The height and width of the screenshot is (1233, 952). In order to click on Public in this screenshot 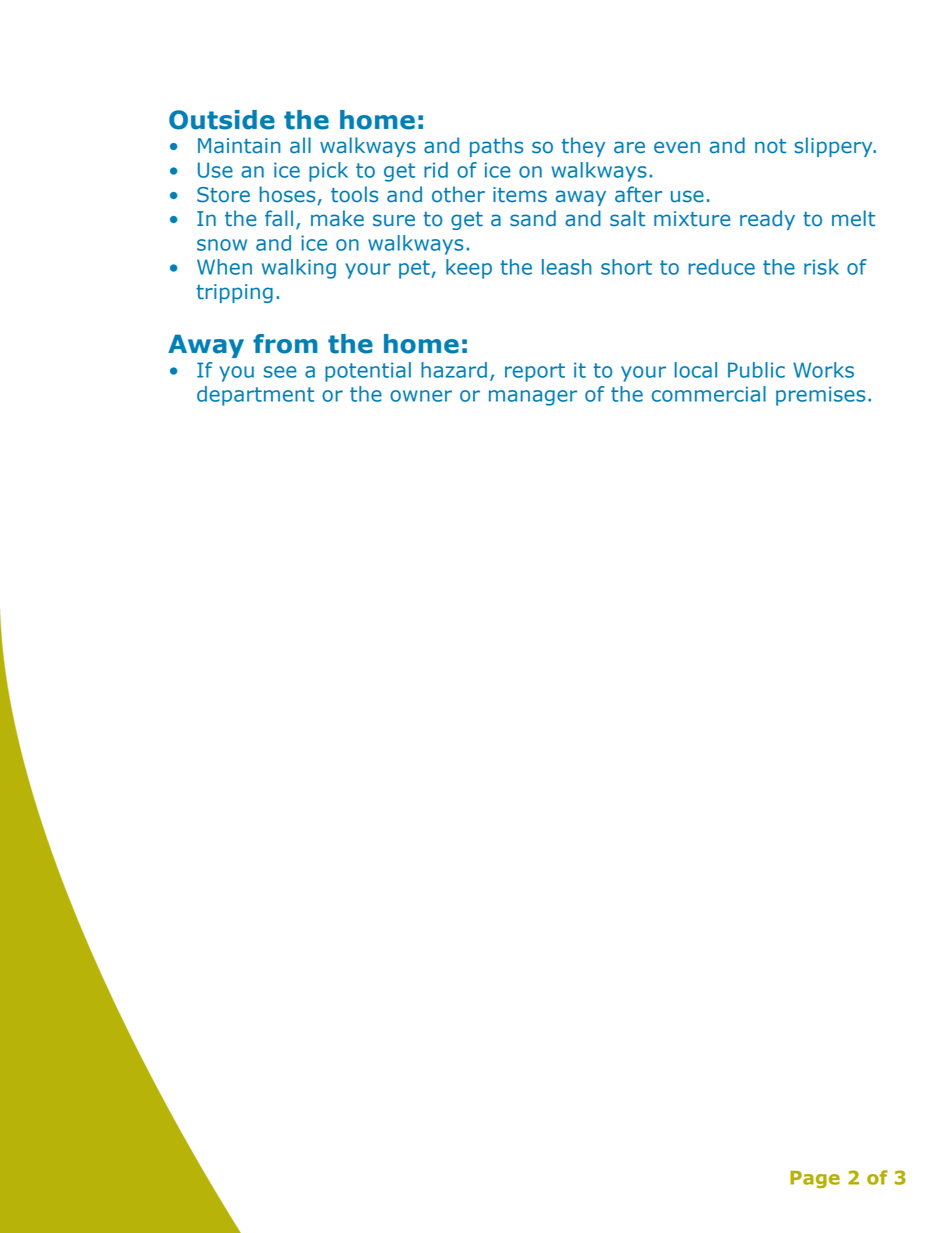, I will do `click(756, 370)`.
